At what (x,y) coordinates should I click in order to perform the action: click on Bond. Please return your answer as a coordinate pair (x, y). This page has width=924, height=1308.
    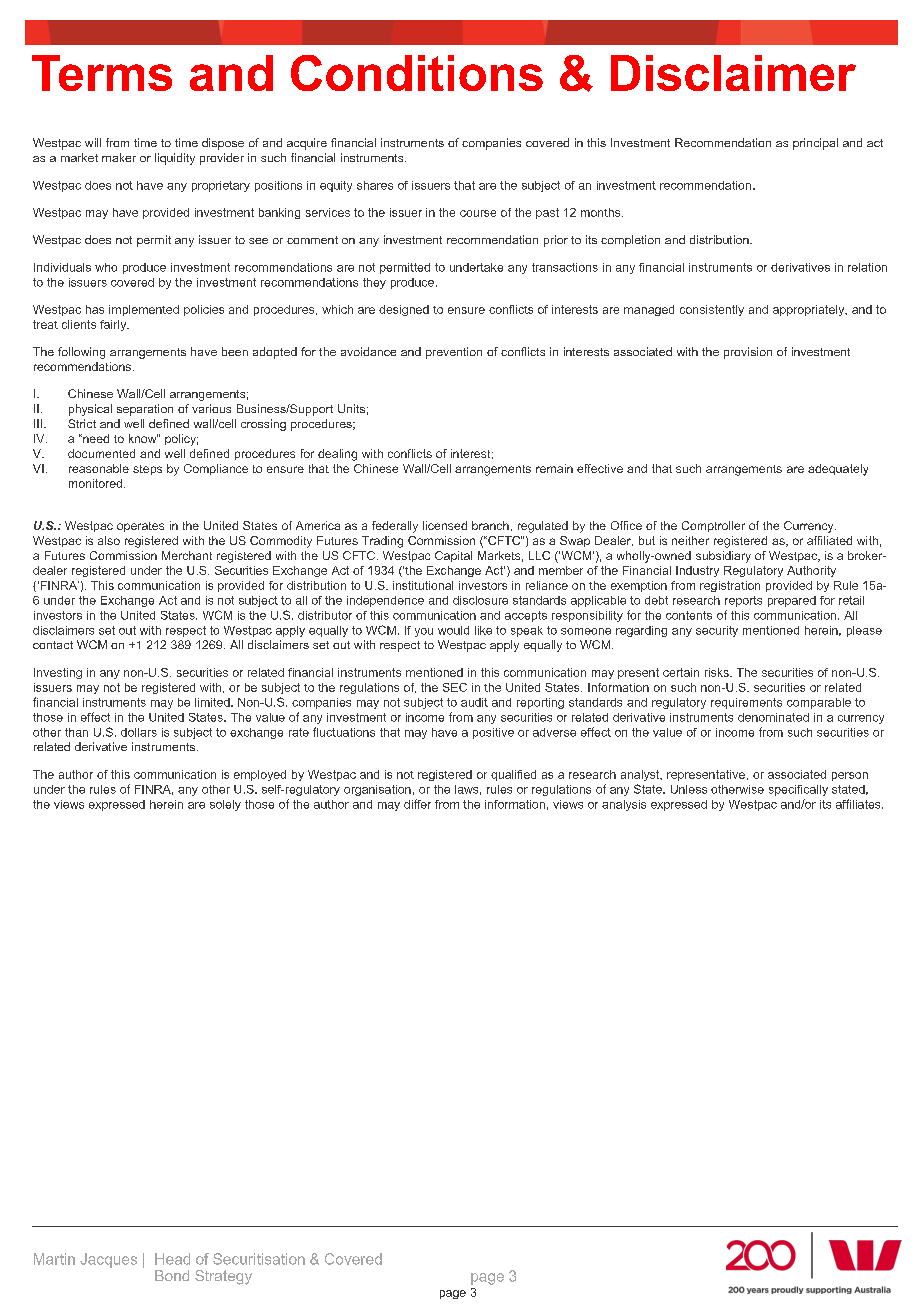
    Looking at the image, I should click on (172, 1275).
